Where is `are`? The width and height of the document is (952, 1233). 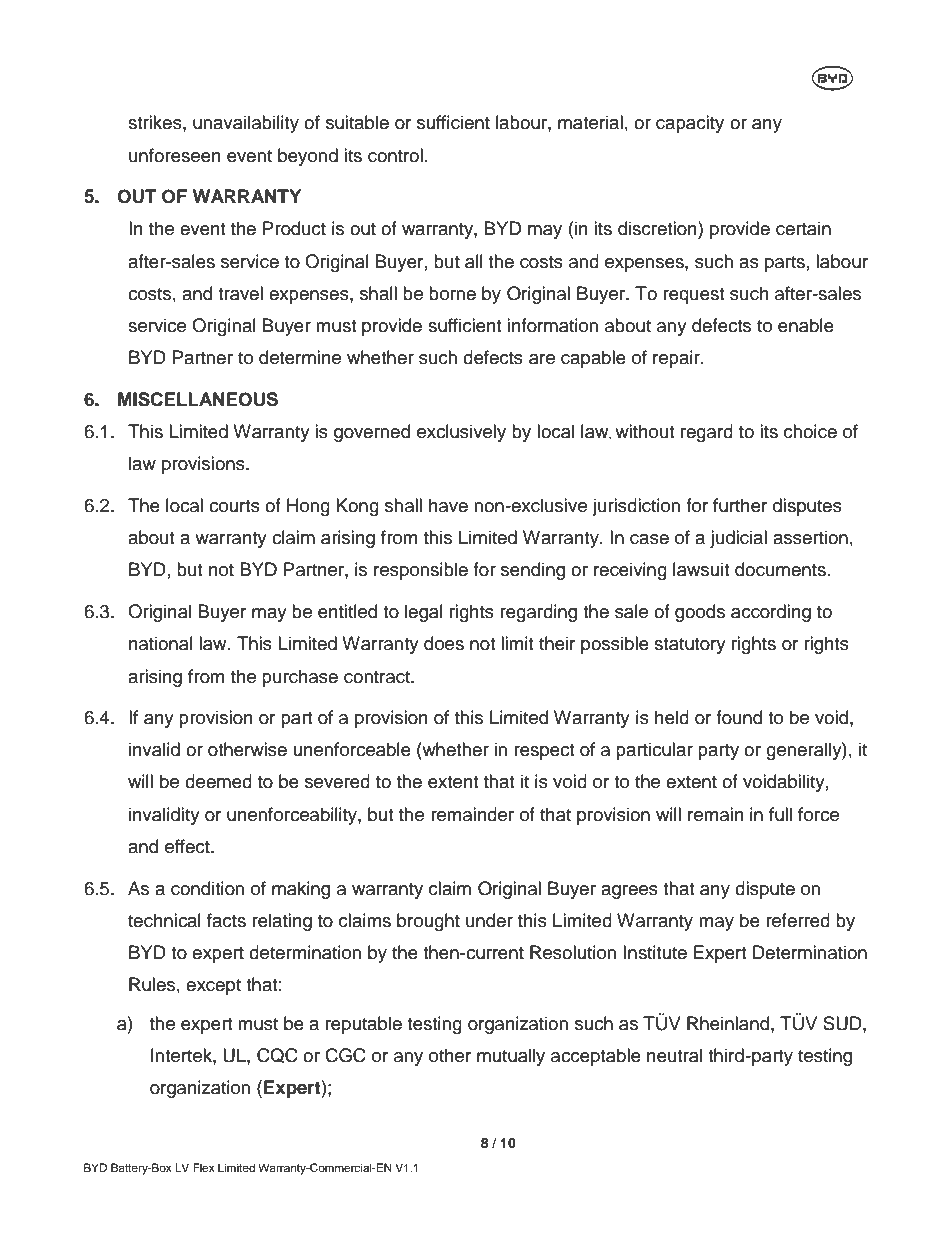 are is located at coordinates (542, 359).
